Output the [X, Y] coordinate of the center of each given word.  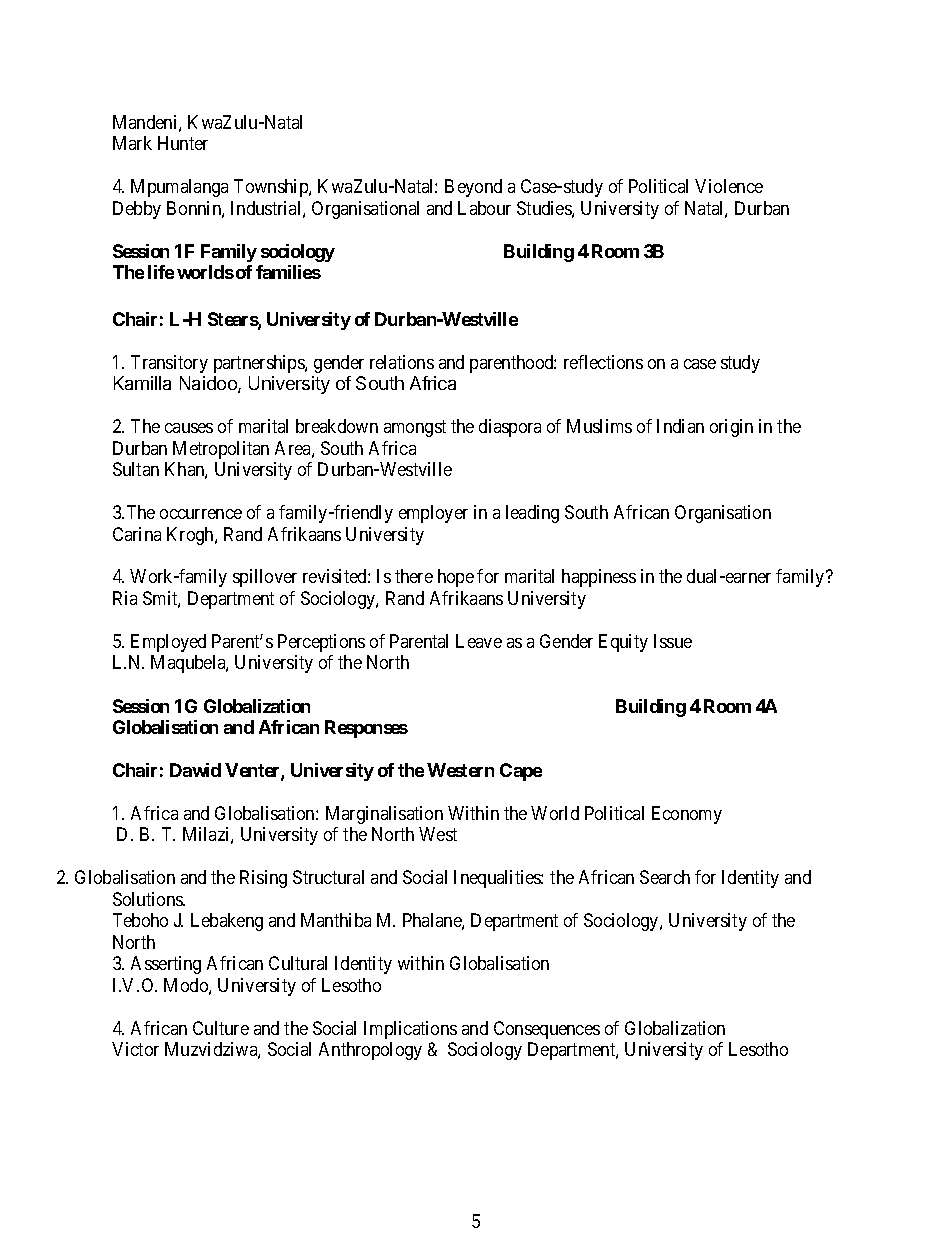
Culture [221, 1028]
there [414, 576]
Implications [410, 1030]
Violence [729, 186]
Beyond [473, 188]
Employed [168, 643]
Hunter [183, 143]
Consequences [547, 1030]
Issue [673, 641]
